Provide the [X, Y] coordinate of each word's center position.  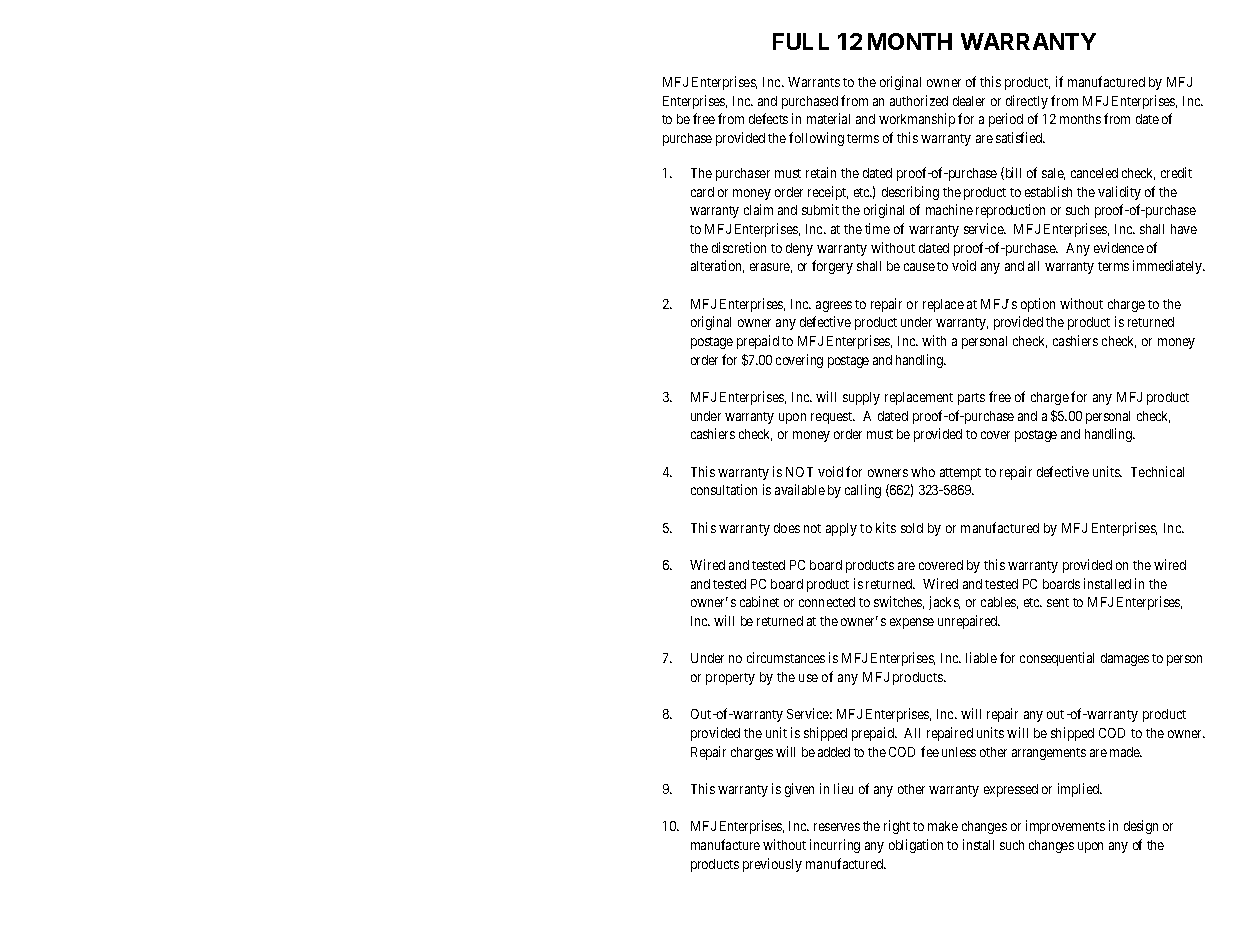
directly [1027, 102]
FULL [801, 41]
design [1141, 827]
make [943, 826]
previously [772, 865]
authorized [919, 100]
